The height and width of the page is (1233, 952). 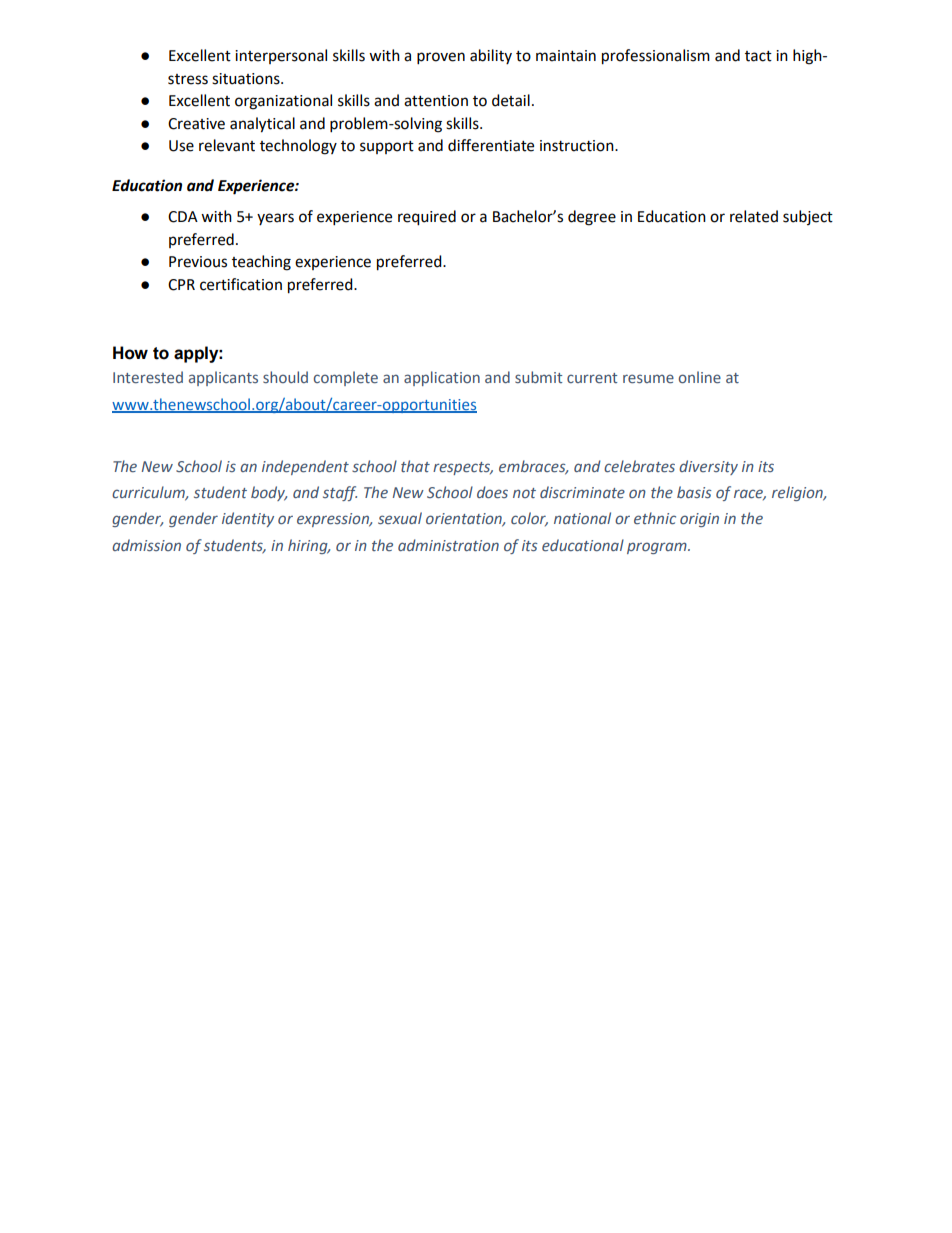 I want to click on online, so click(x=700, y=377).
